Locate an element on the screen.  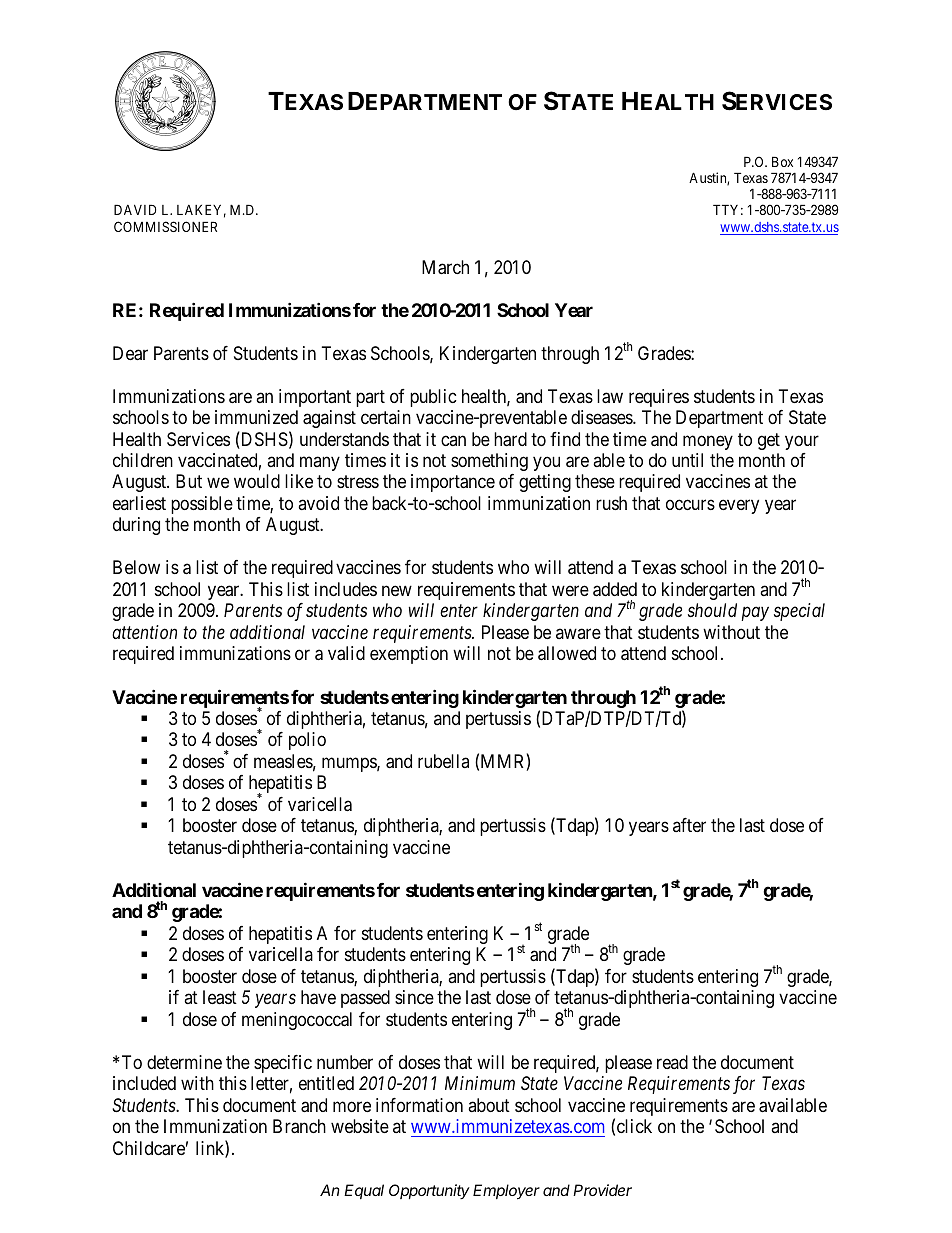
polio is located at coordinates (307, 741).
